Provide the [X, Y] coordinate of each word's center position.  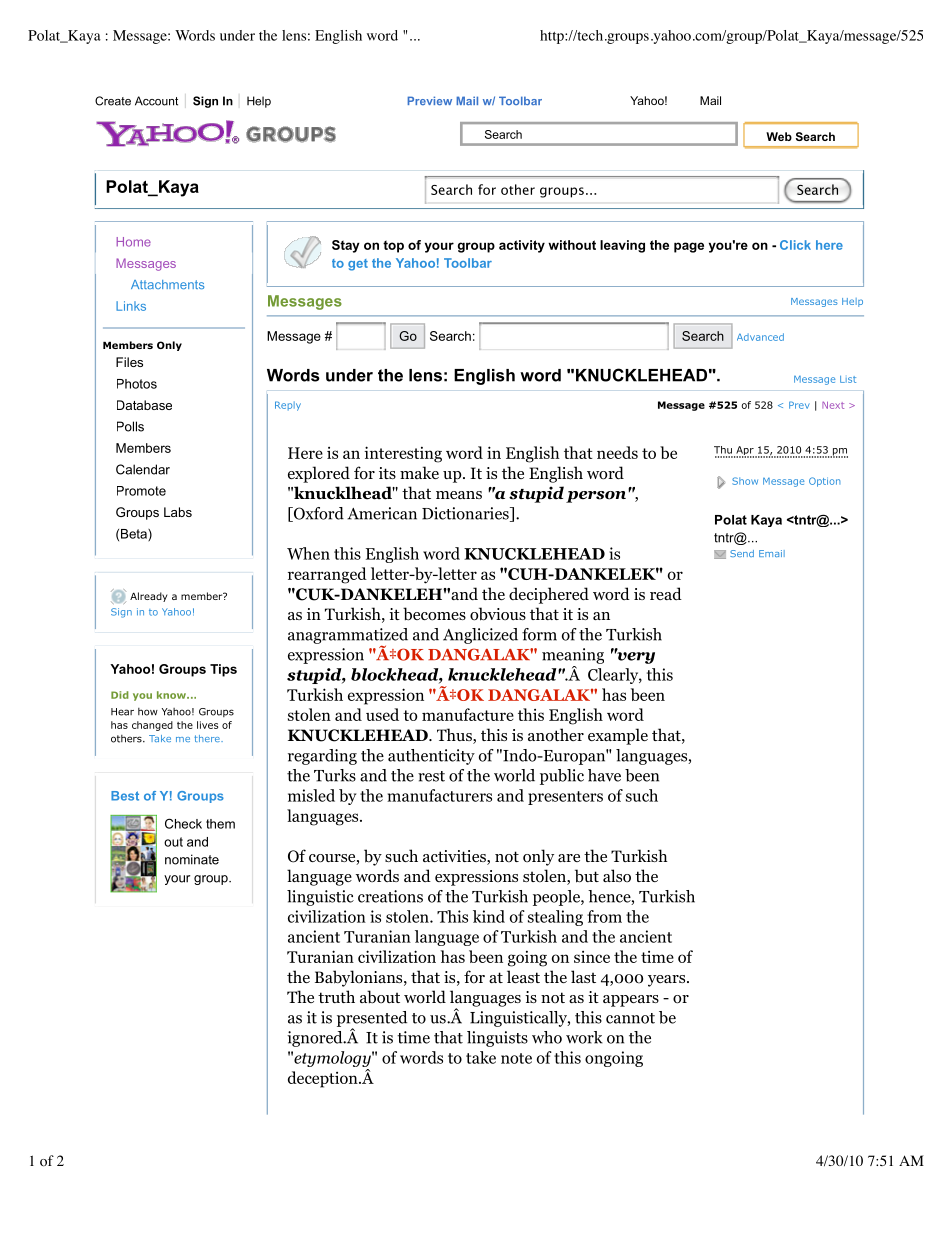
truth [336, 996]
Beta [135, 535]
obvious [498, 614]
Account [156, 101]
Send [742, 553]
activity [522, 246]
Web [779, 136]
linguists [497, 1039]
